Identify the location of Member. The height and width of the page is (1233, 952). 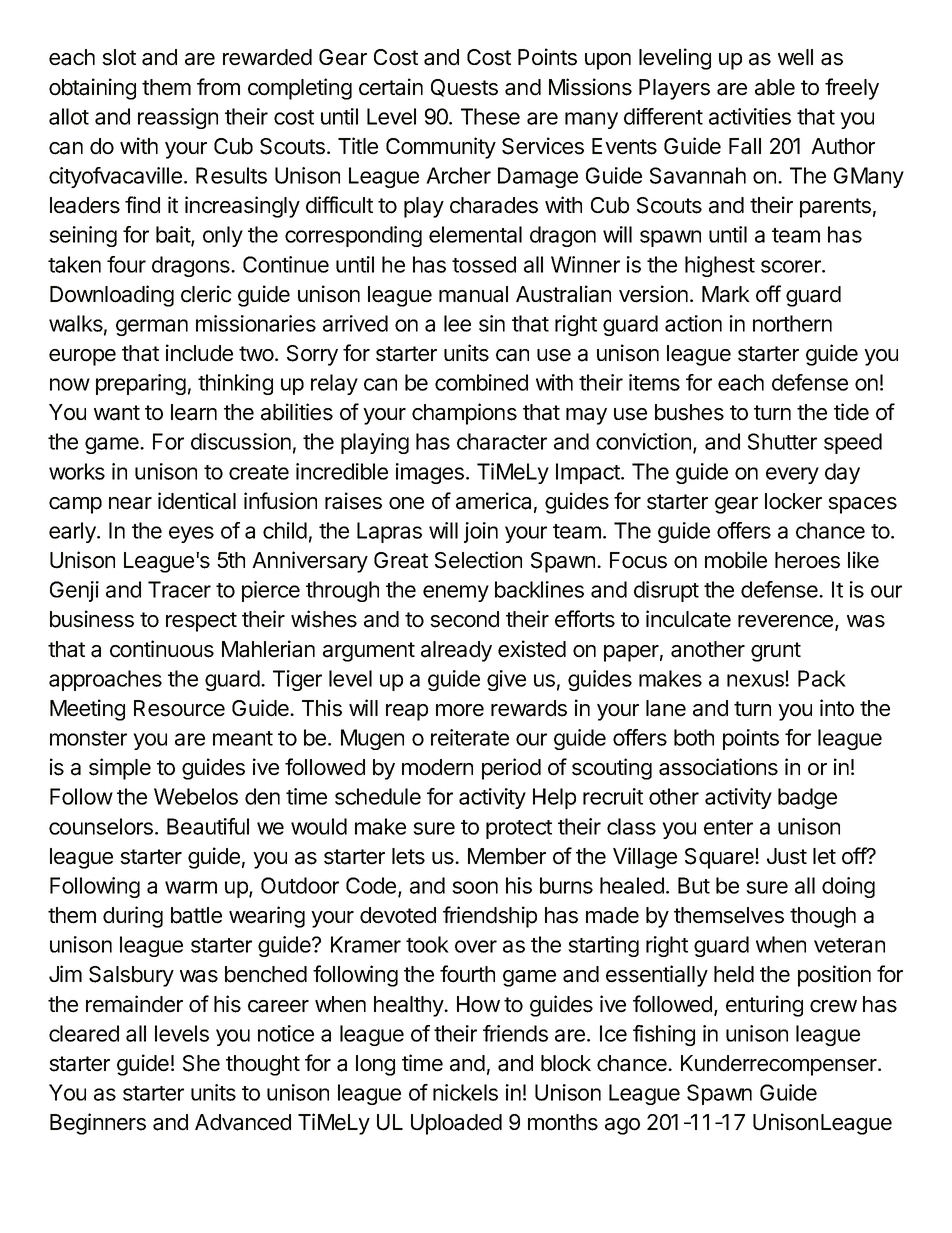
(507, 856).
